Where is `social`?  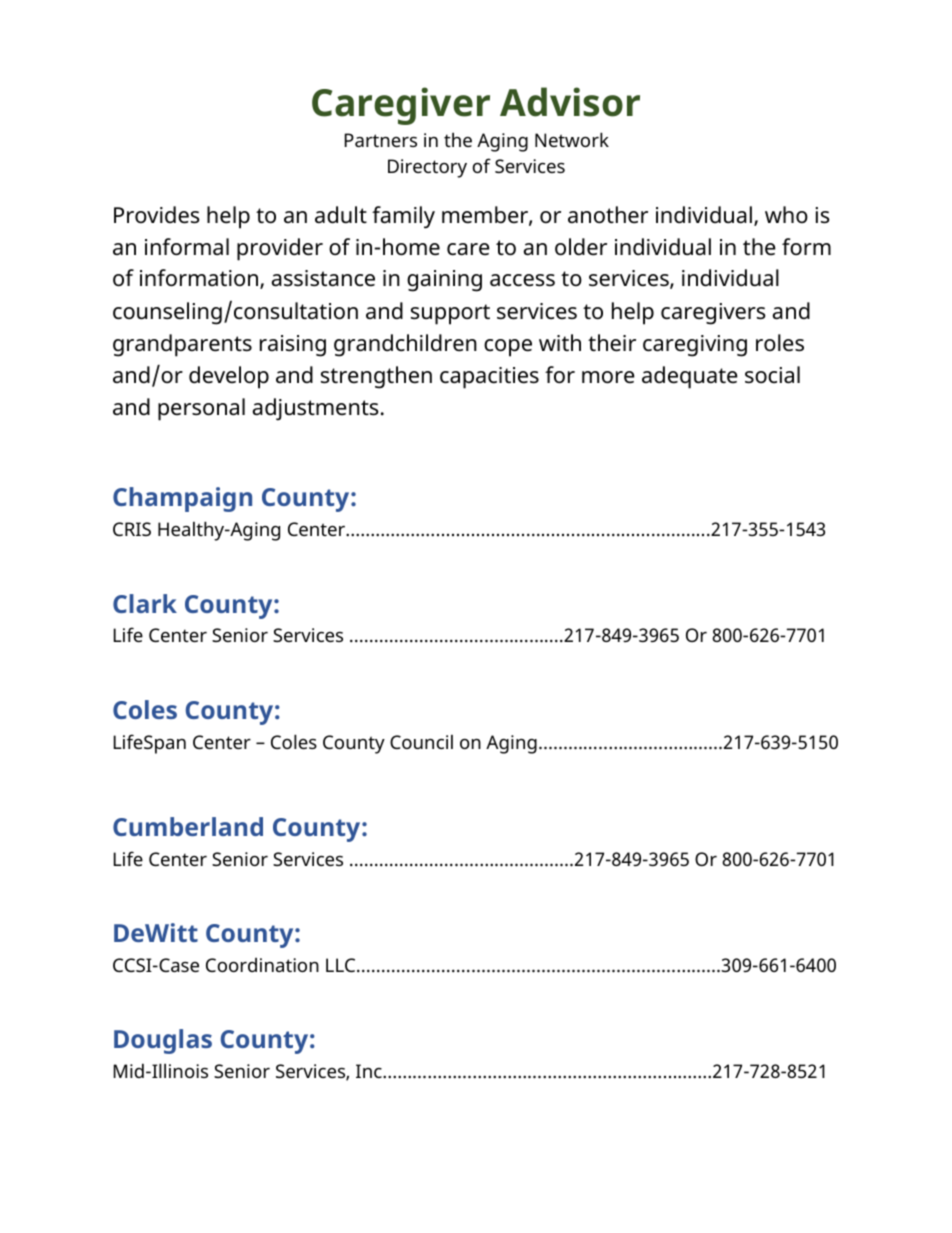 social is located at coordinates (772, 374).
